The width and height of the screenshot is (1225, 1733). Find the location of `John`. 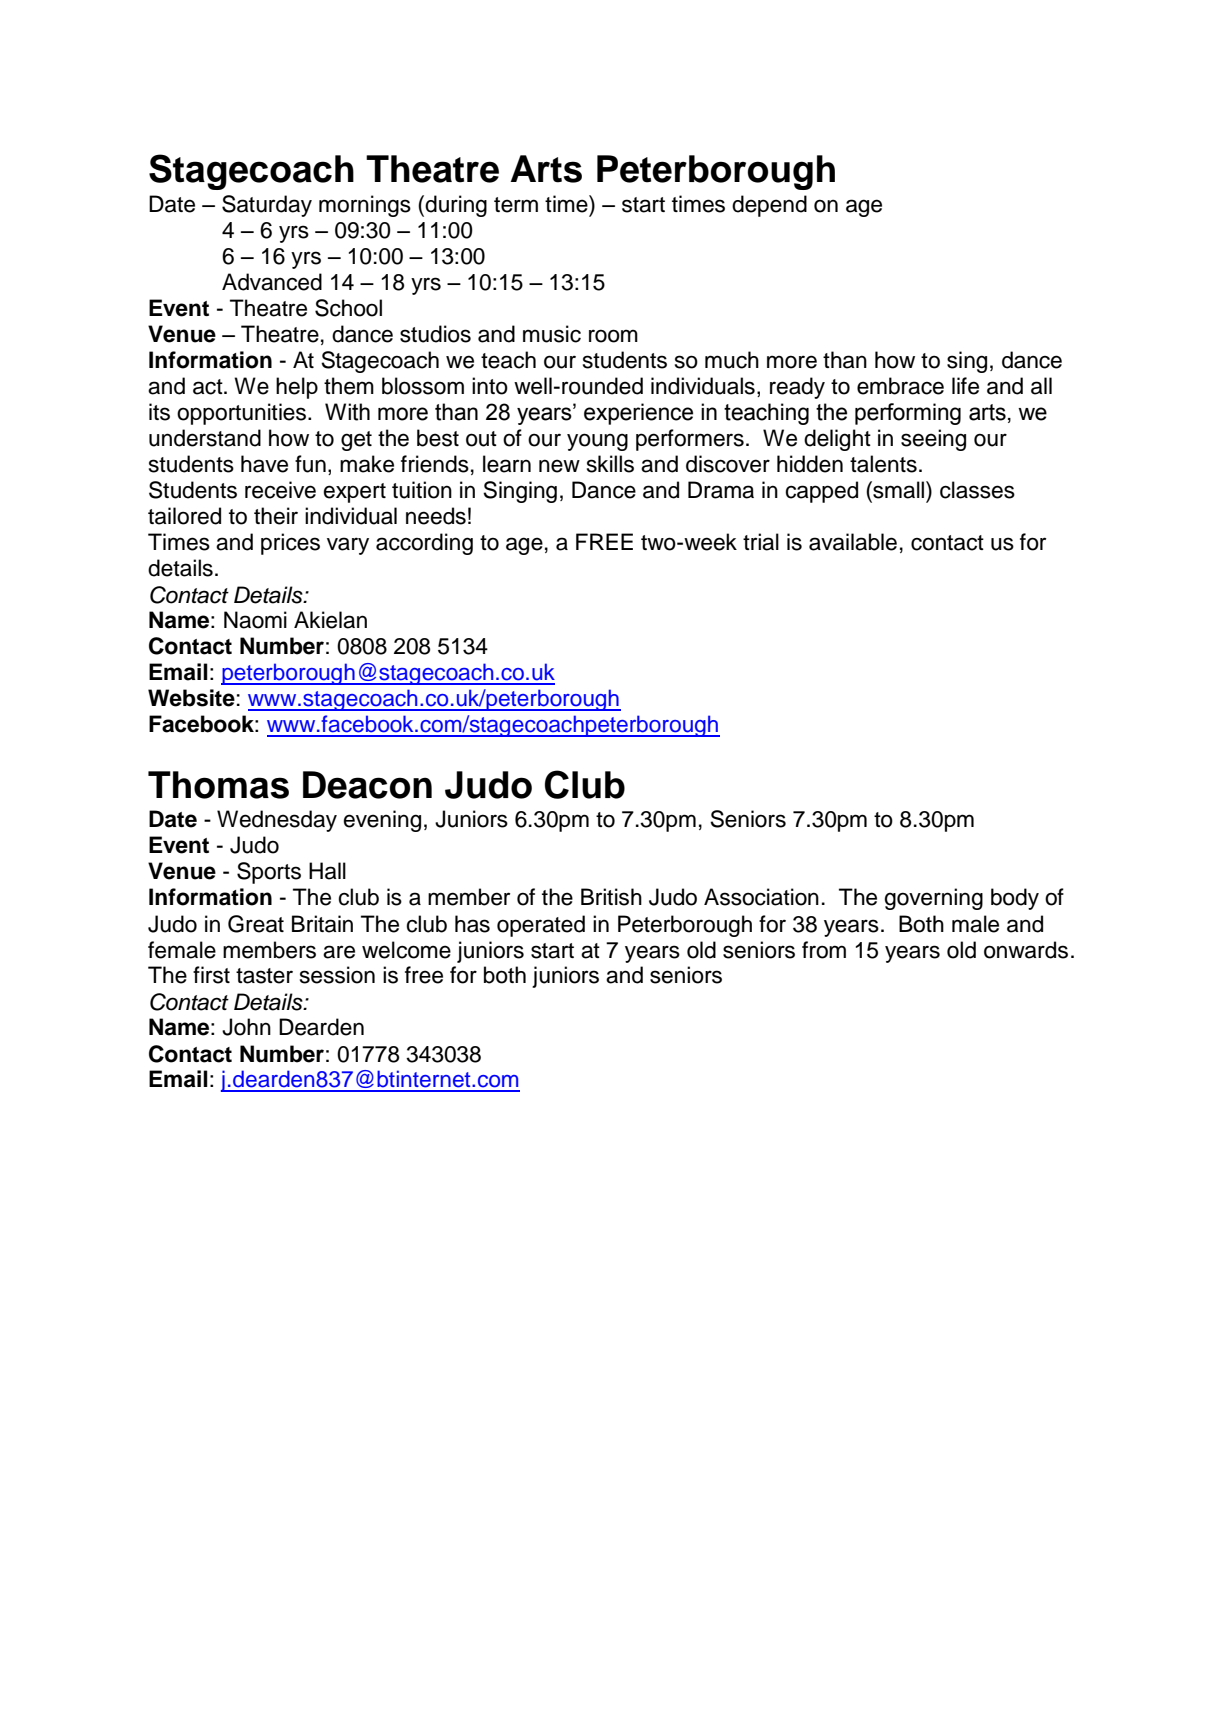

John is located at coordinates (246, 1027).
